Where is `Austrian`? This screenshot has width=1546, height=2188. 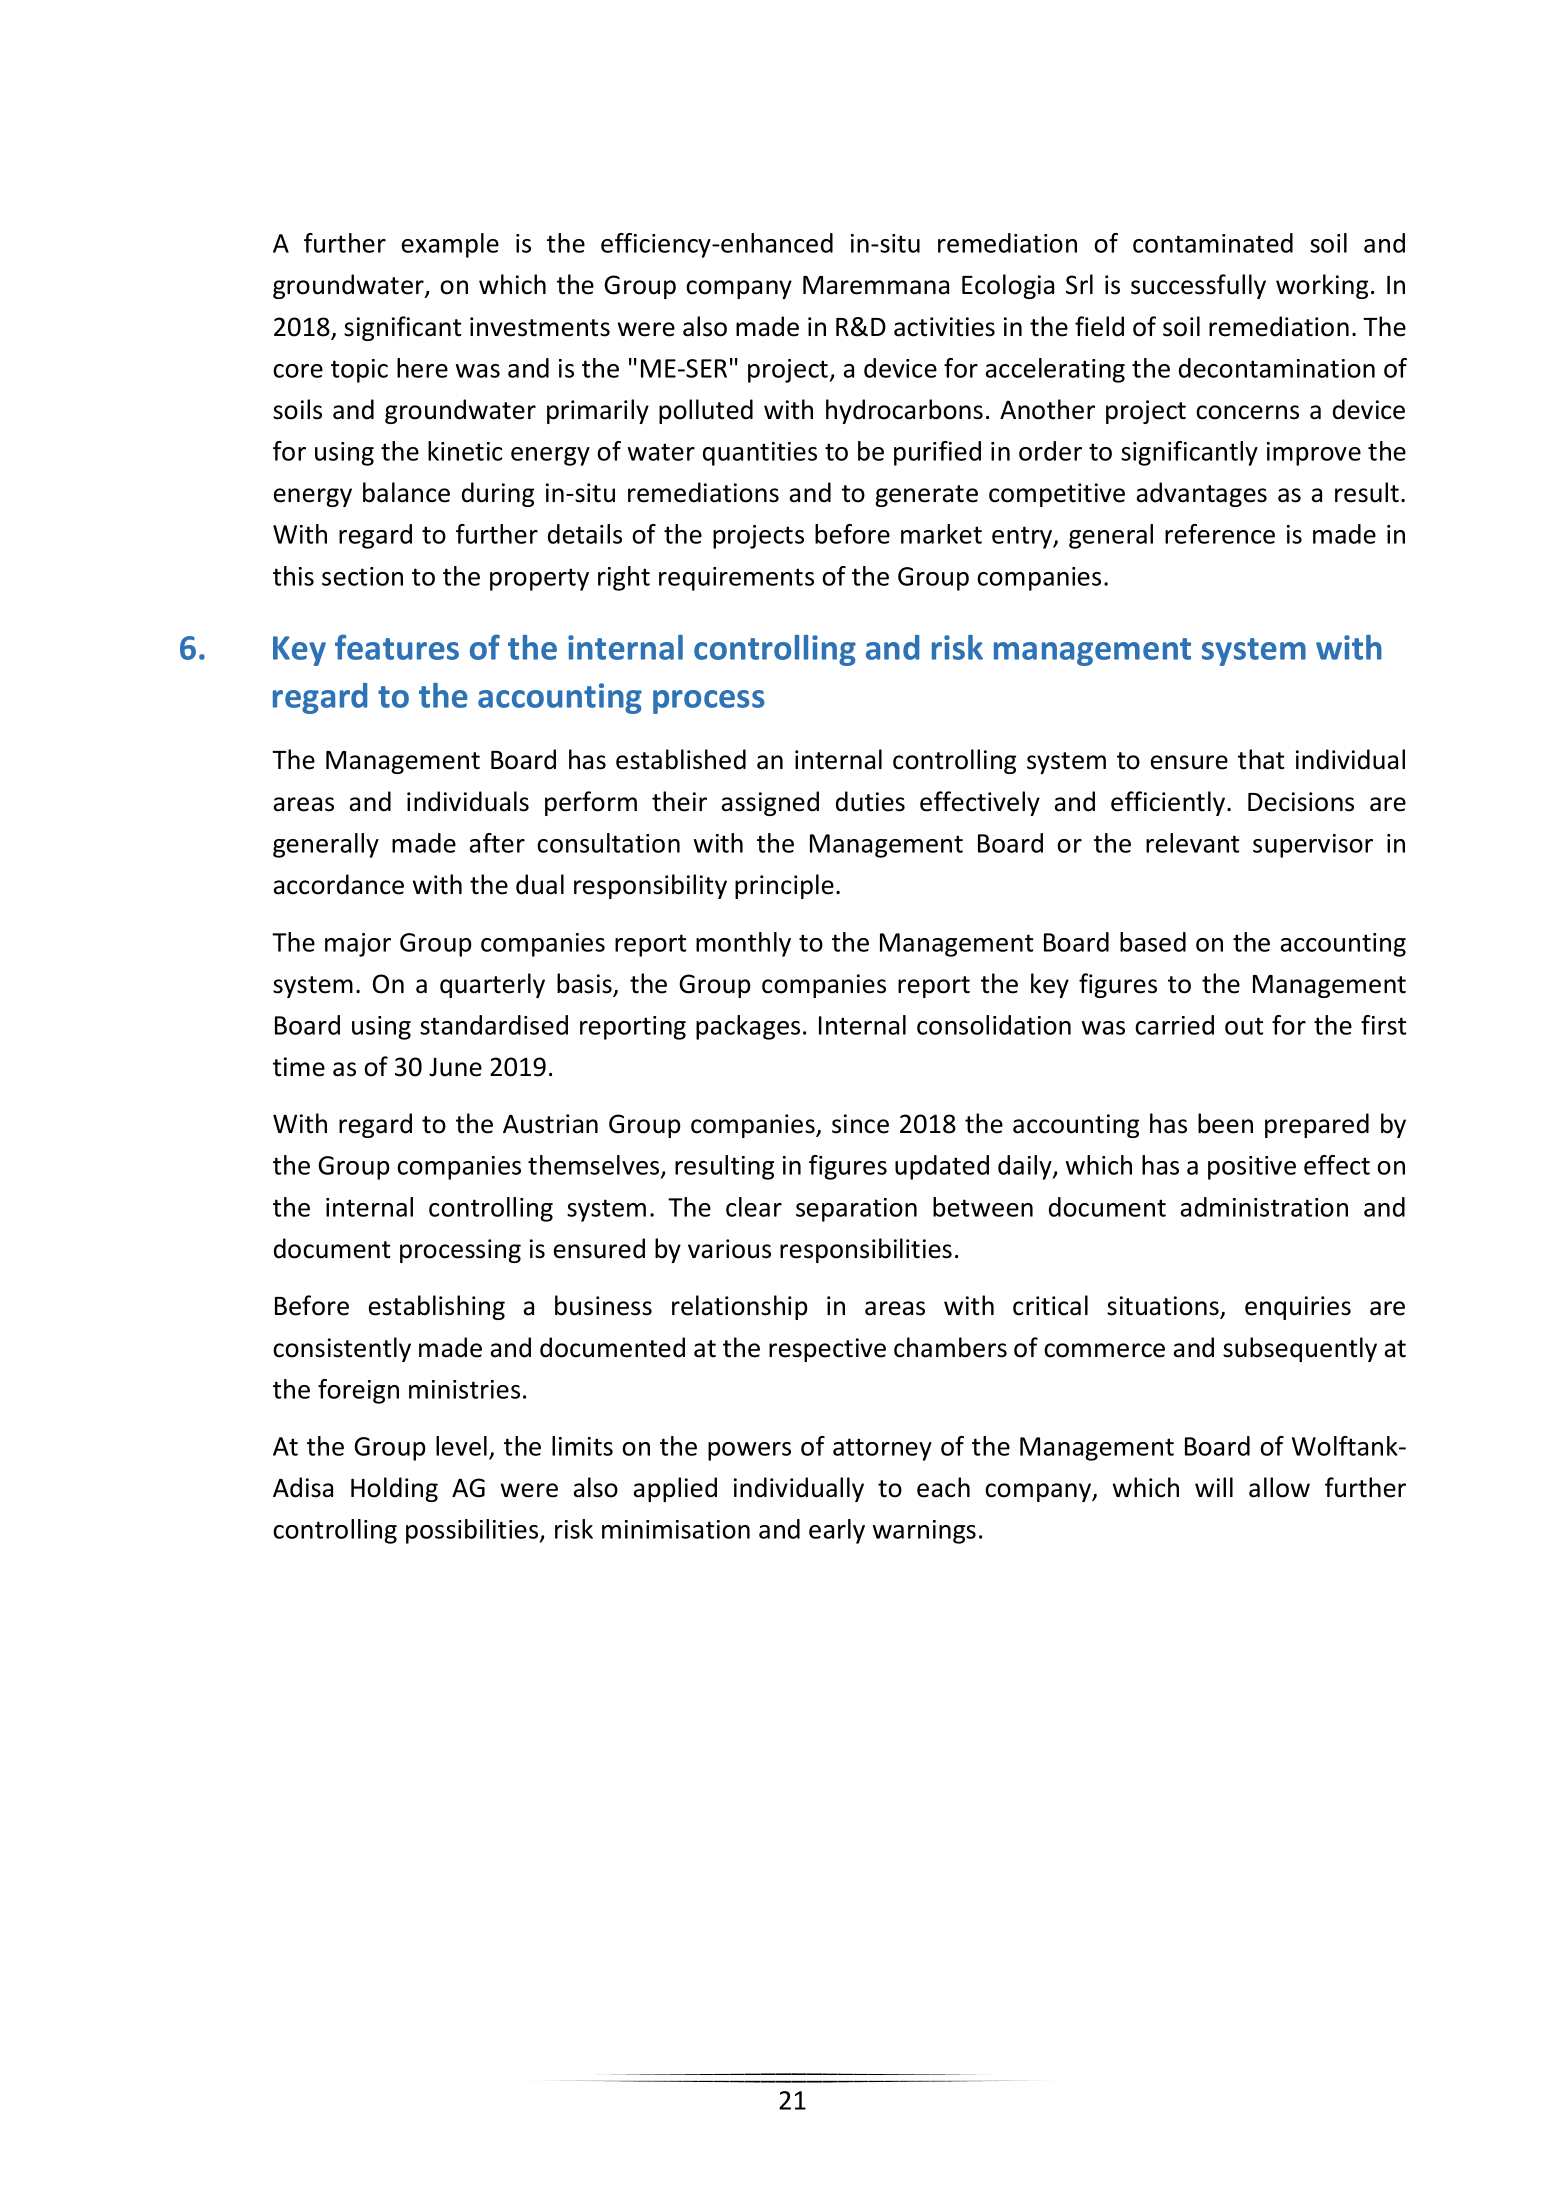 Austrian is located at coordinates (550, 1124).
